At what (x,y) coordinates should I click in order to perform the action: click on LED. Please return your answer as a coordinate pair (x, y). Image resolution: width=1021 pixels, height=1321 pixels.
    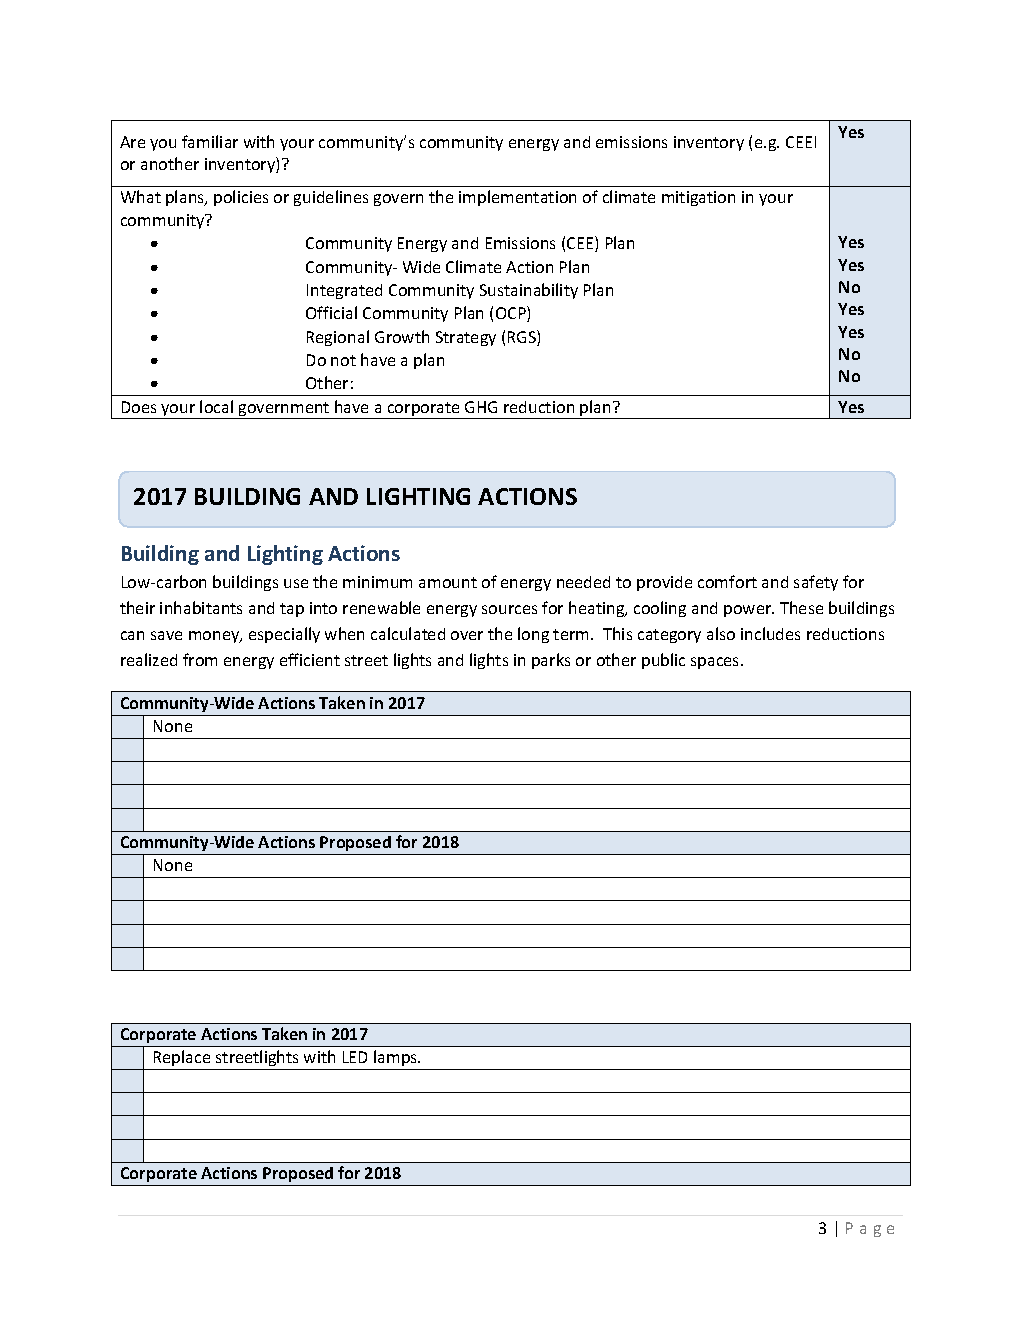
    Looking at the image, I should click on (355, 1057).
